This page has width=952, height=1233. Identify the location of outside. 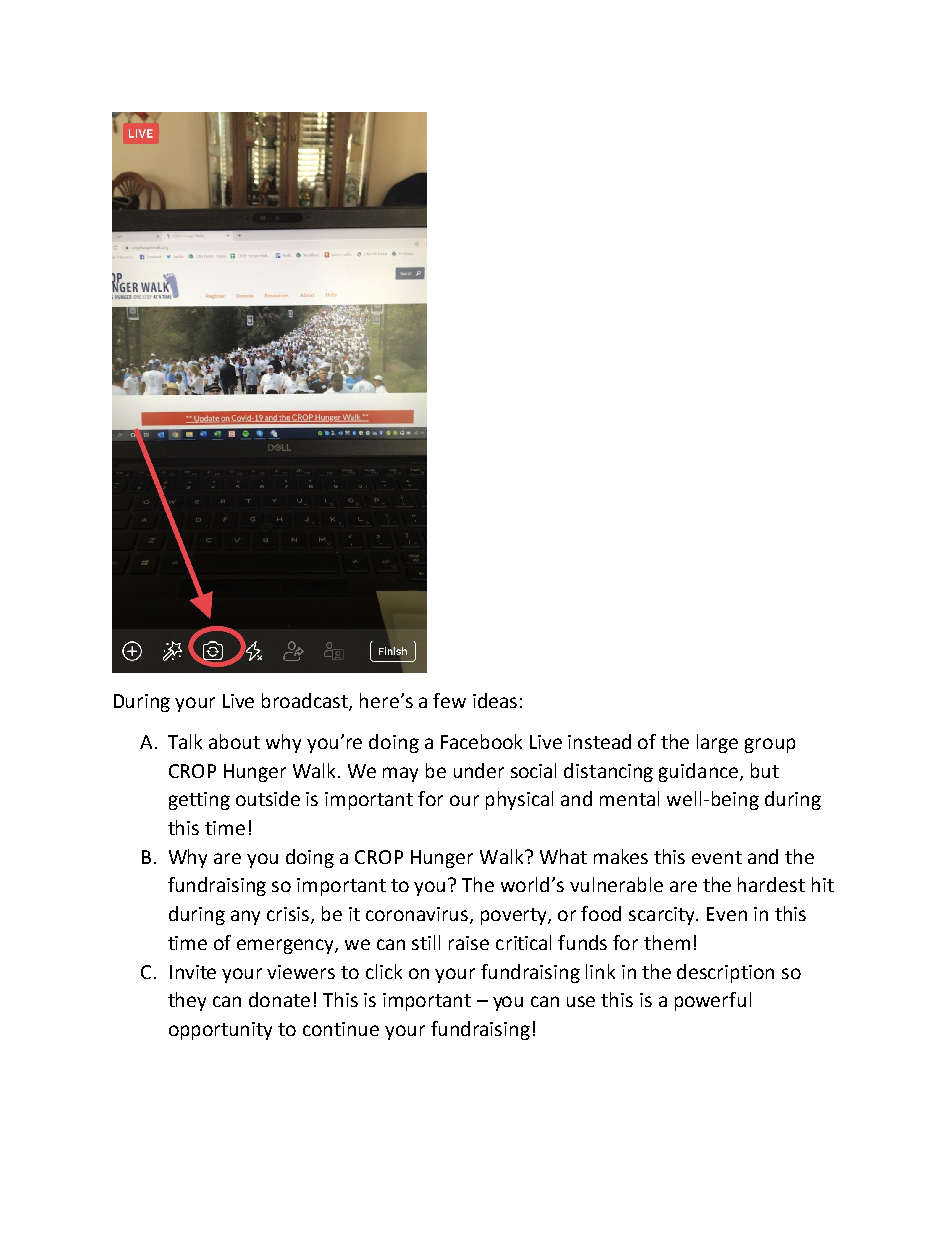
(268, 798).
